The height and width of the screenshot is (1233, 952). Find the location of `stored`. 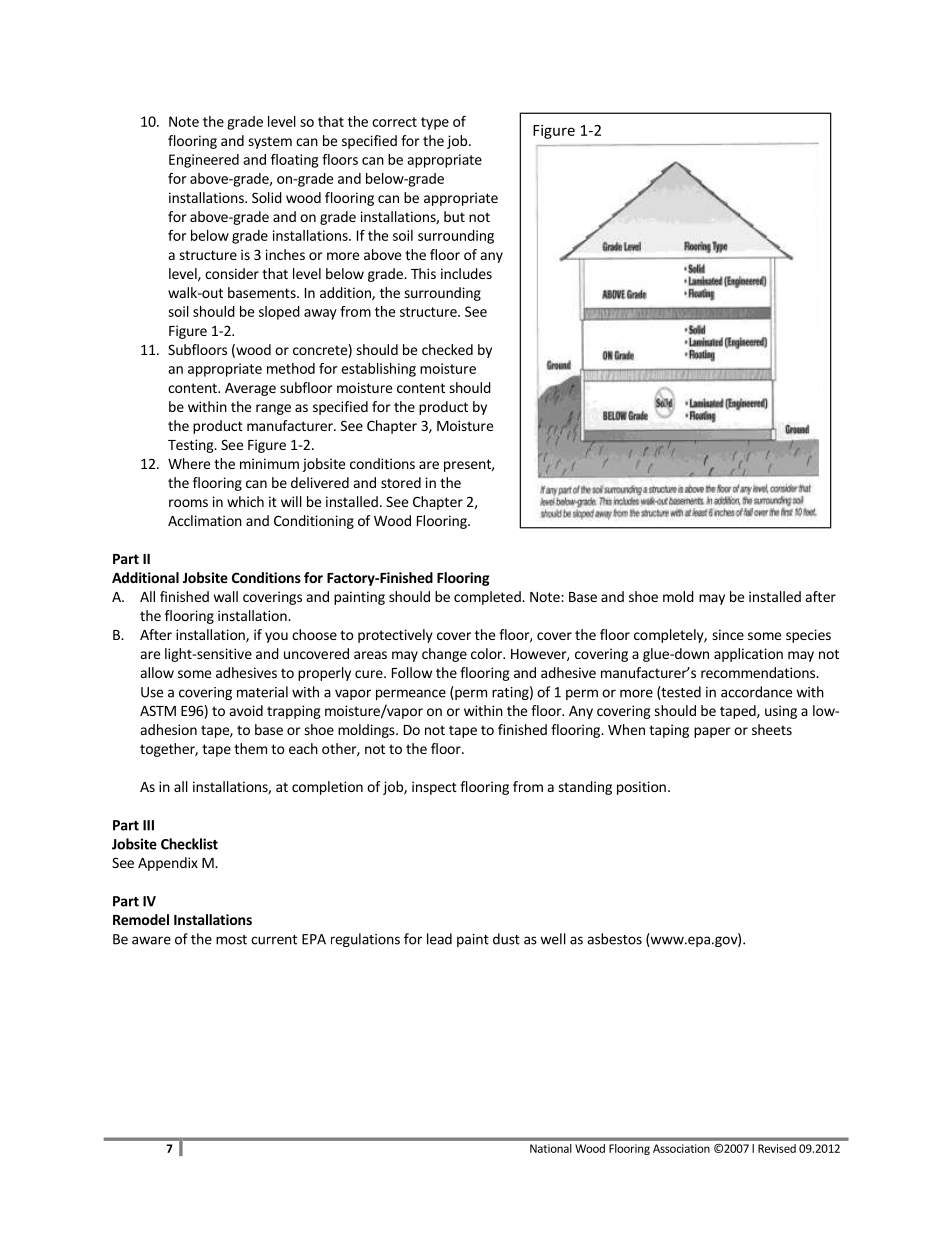

stored is located at coordinates (401, 482).
